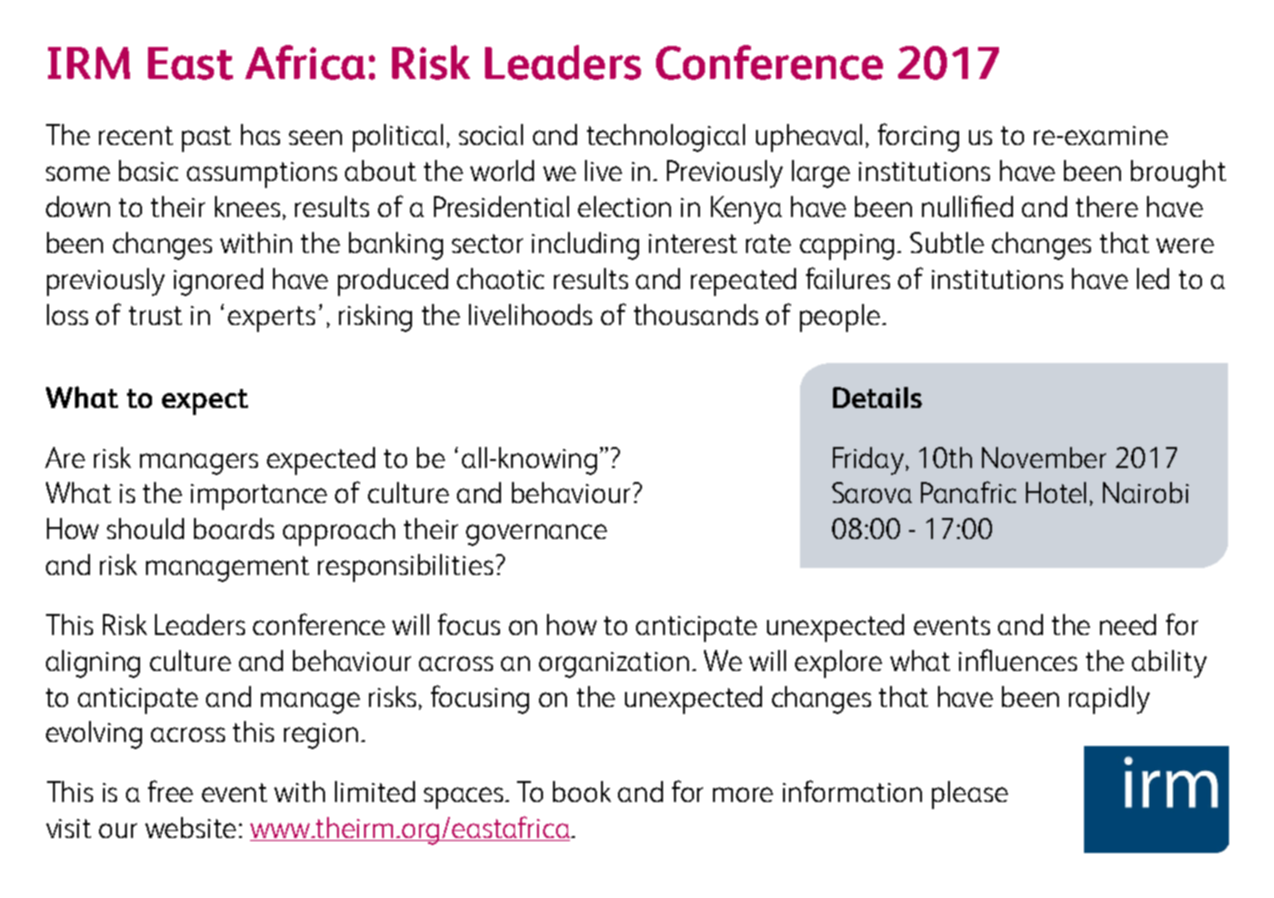 Image resolution: width=1274 pixels, height=898 pixels. Describe the element at coordinates (170, 791) in the screenshot. I see `free` at that location.
